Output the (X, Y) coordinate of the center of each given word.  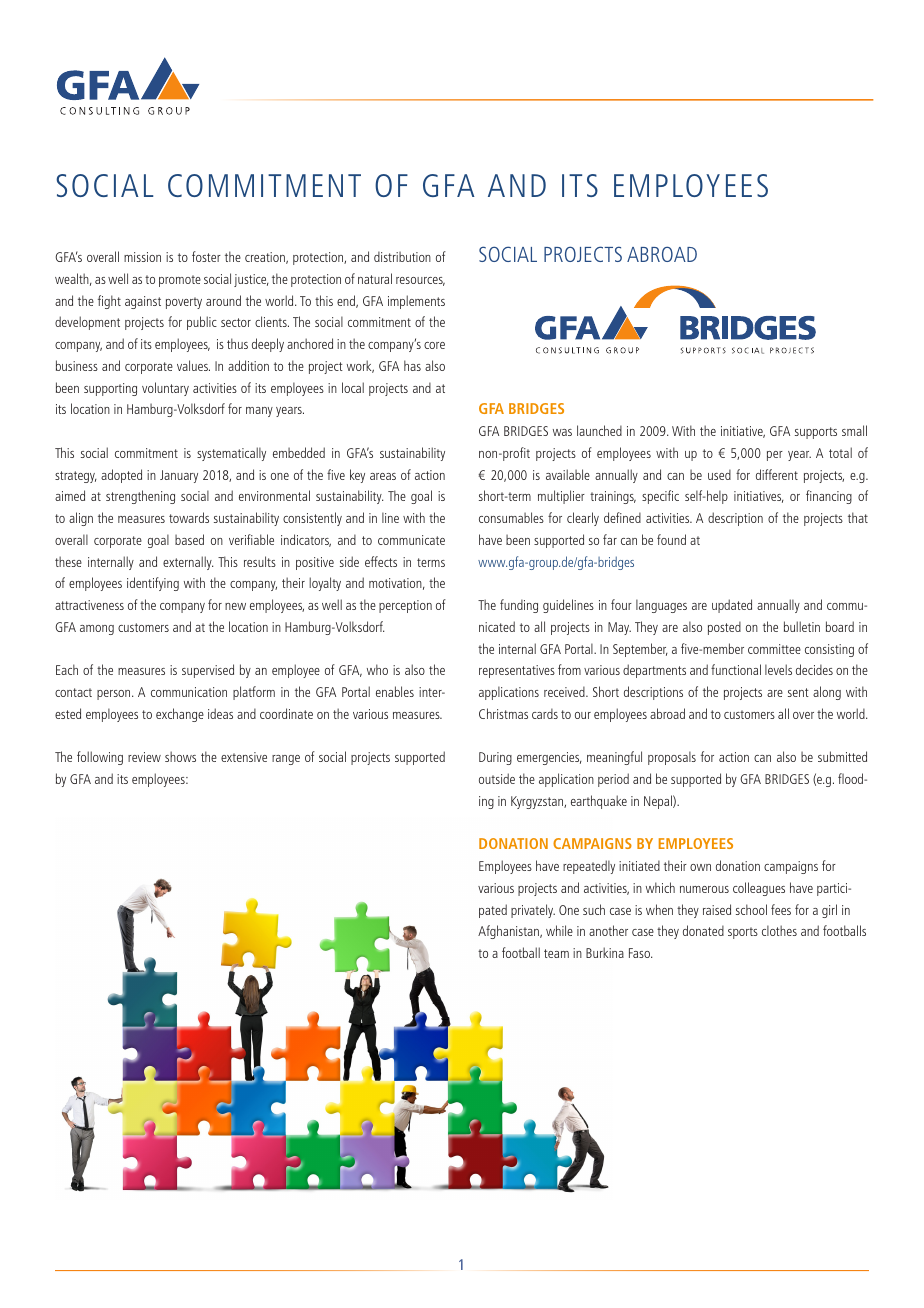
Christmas (503, 713)
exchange (180, 715)
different (777, 474)
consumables (511, 517)
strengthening (140, 497)
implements (416, 302)
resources (420, 281)
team (556, 953)
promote (180, 281)
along (827, 693)
